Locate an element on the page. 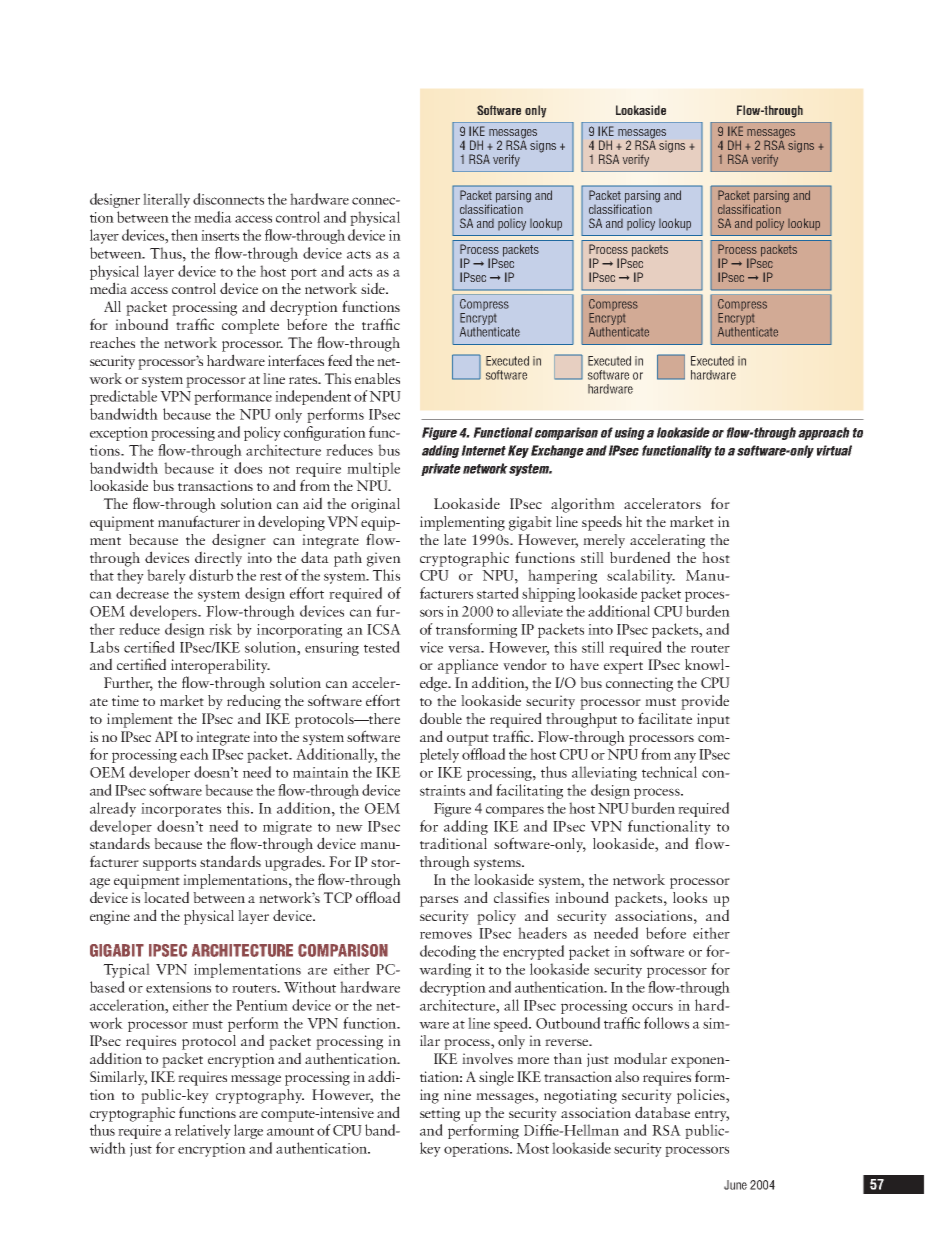 This document has height=1233, width=952. API is located at coordinates (166, 736).
